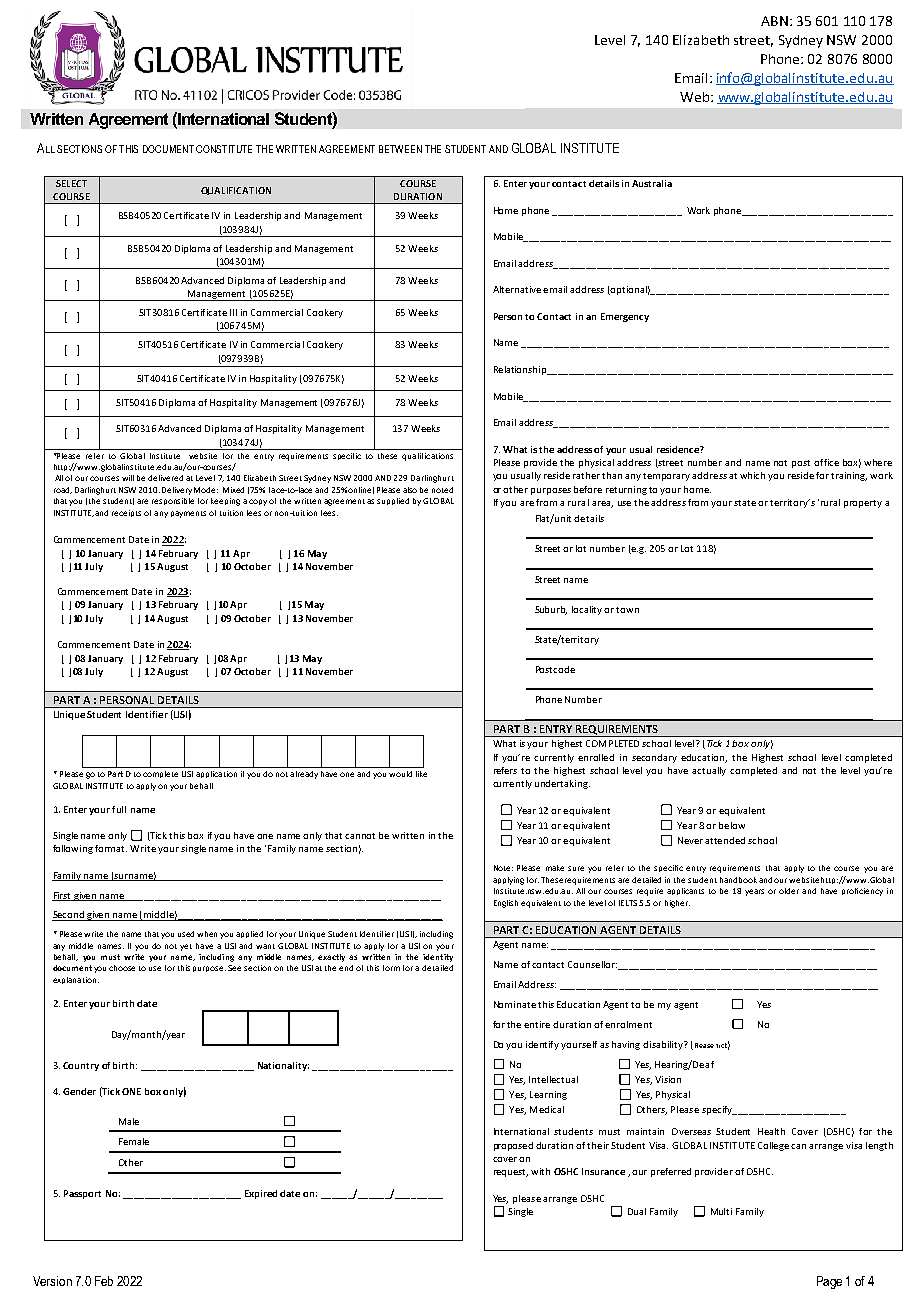 Image resolution: width=924 pixels, height=1308 pixels. Describe the element at coordinates (511, 1173) in the image. I see `request` at that location.
